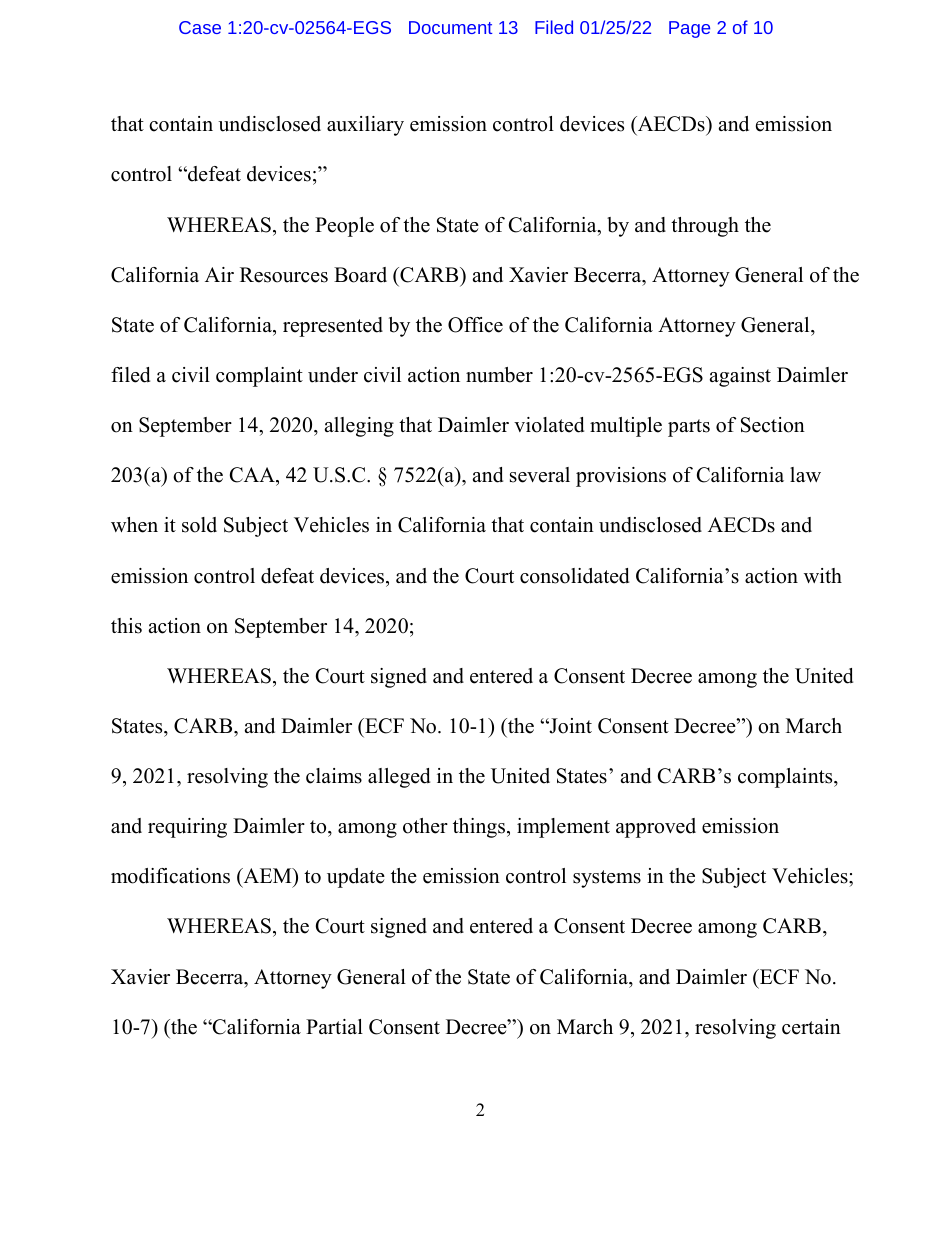 Image resolution: width=952 pixels, height=1233 pixels. Describe the element at coordinates (689, 29) in the screenshot. I see `Page` at that location.
